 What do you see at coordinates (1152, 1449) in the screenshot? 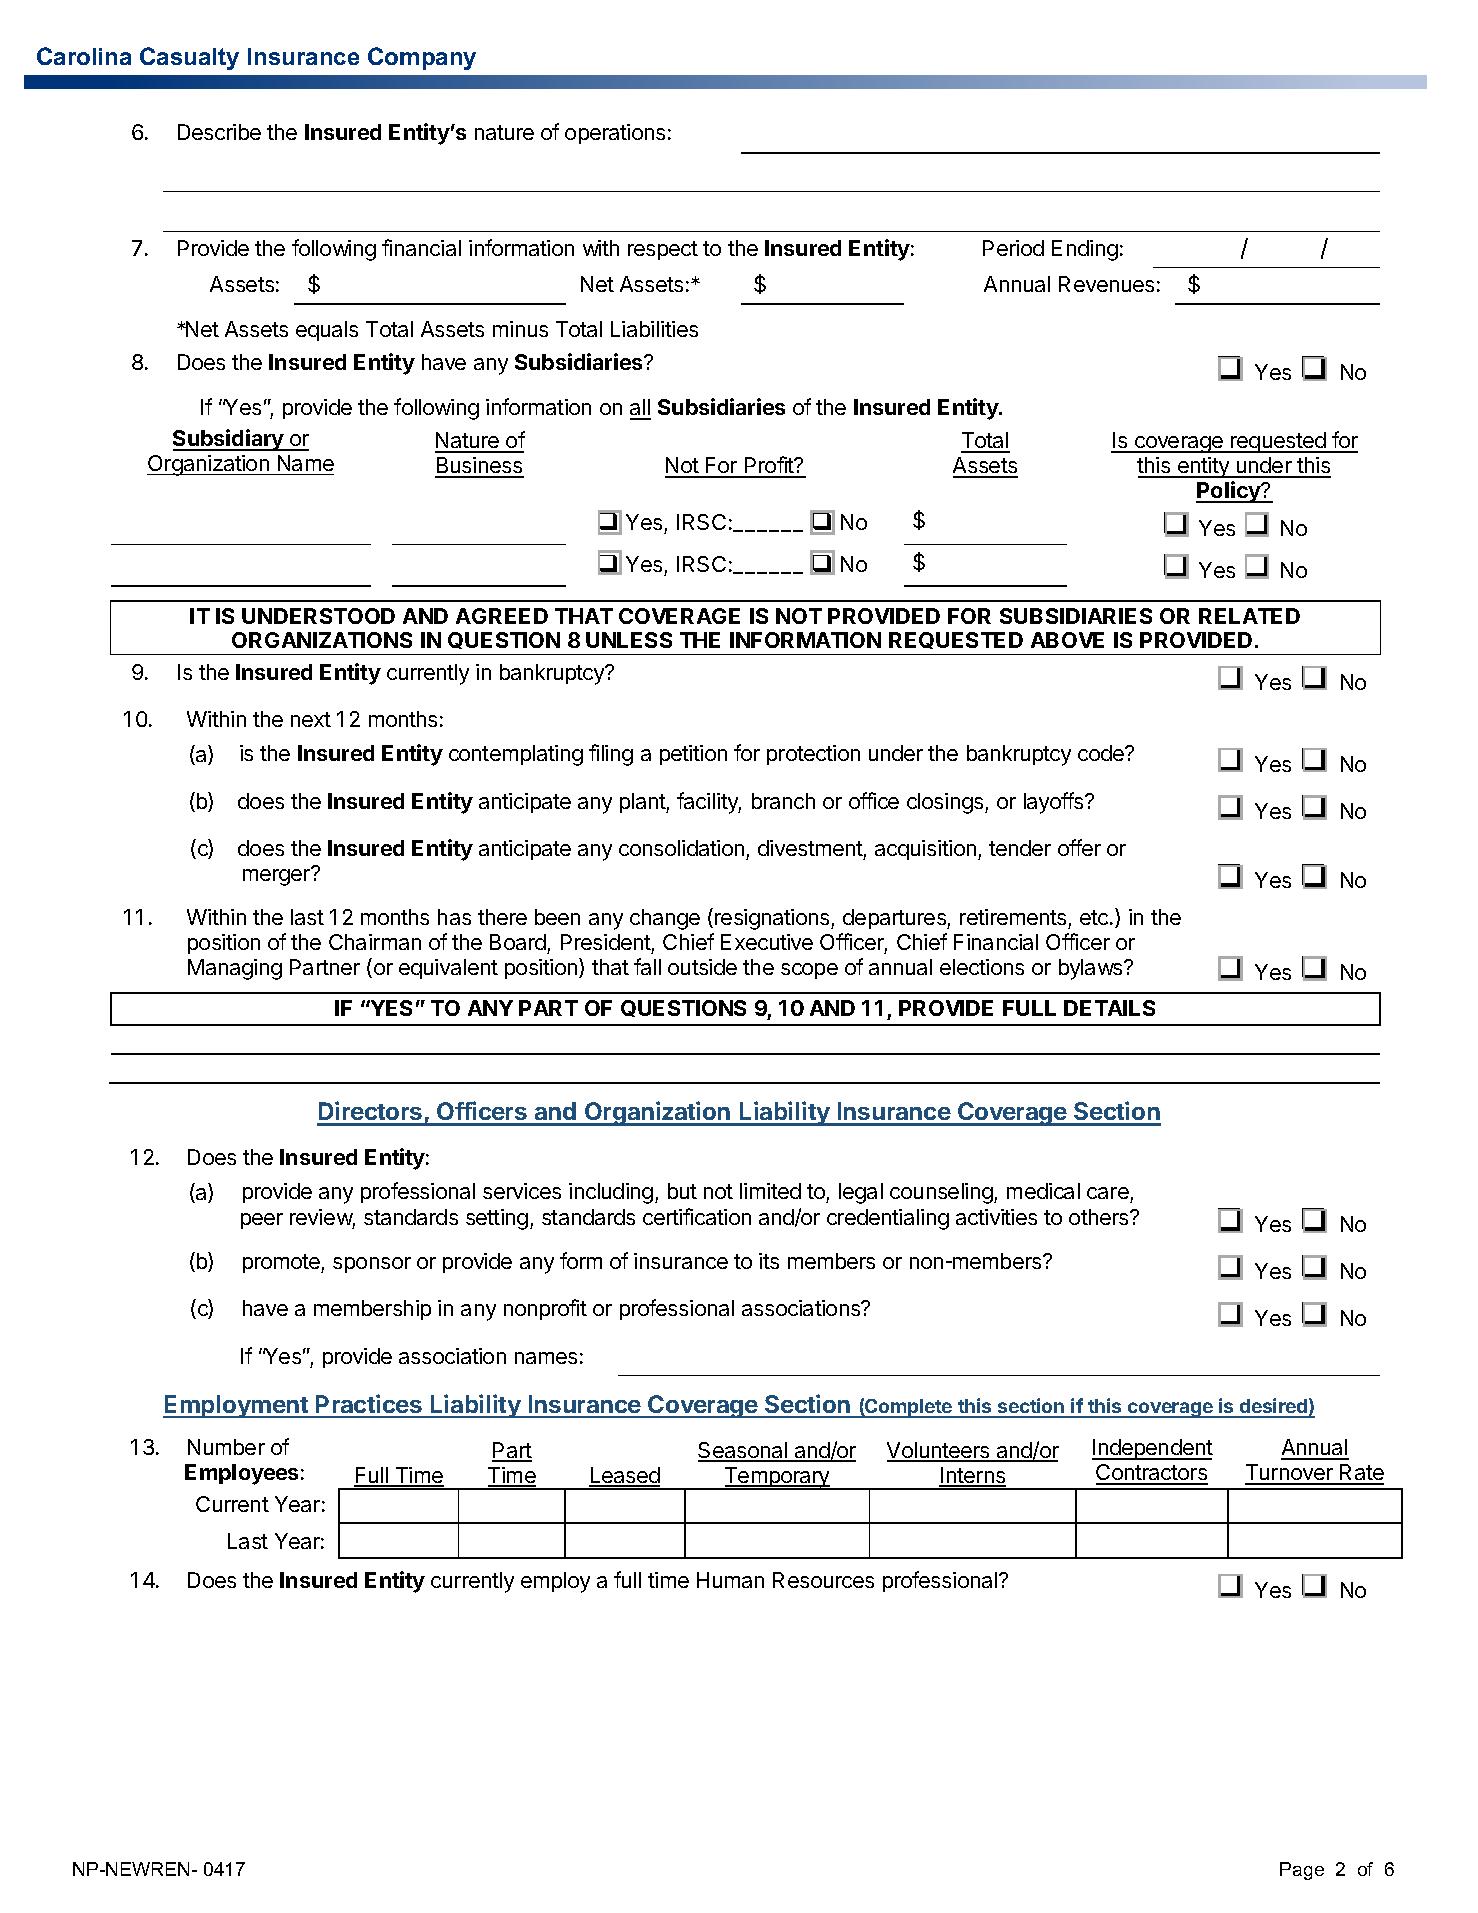
I see `Independent` at bounding box center [1152, 1449].
